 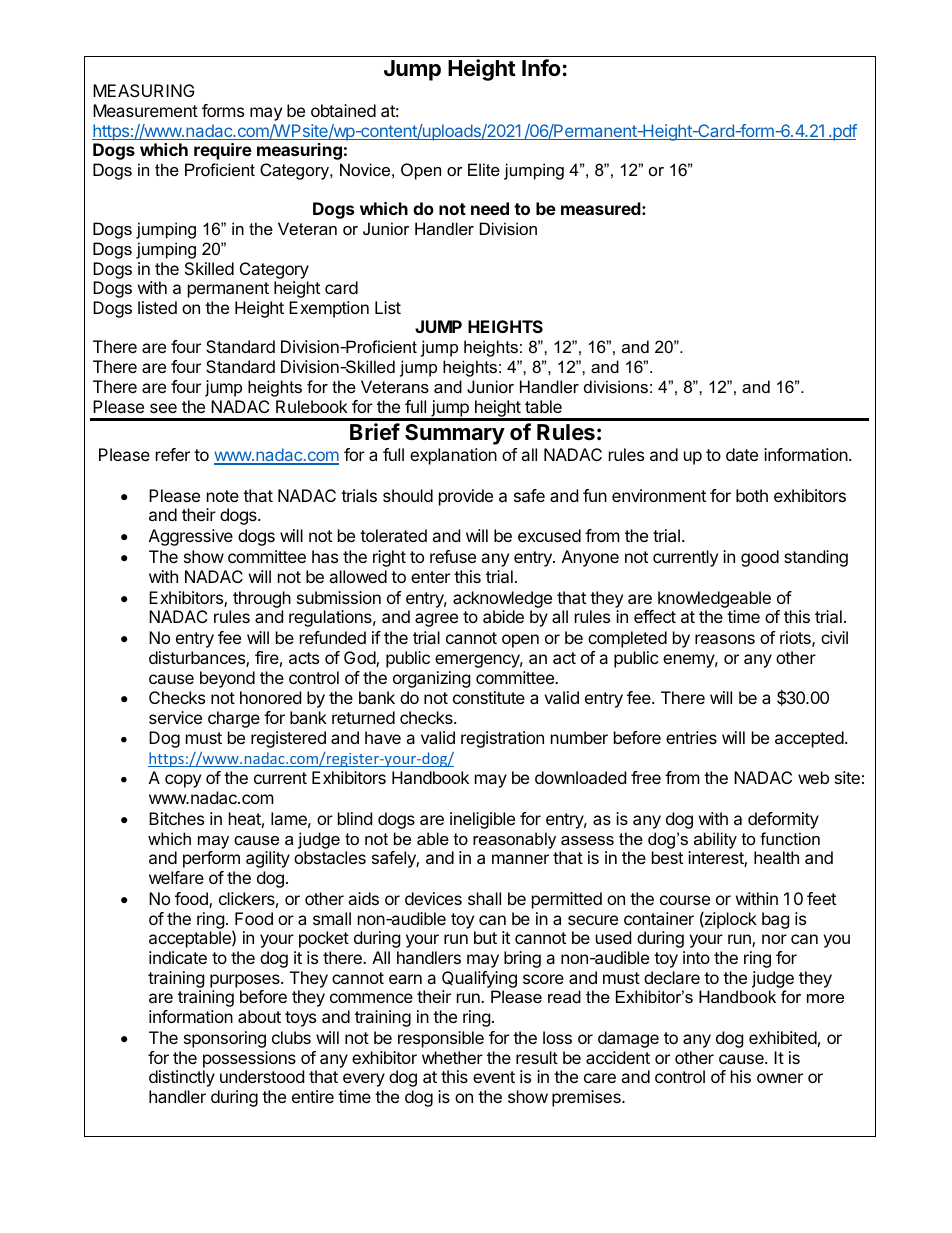 I want to click on date, so click(x=742, y=454).
